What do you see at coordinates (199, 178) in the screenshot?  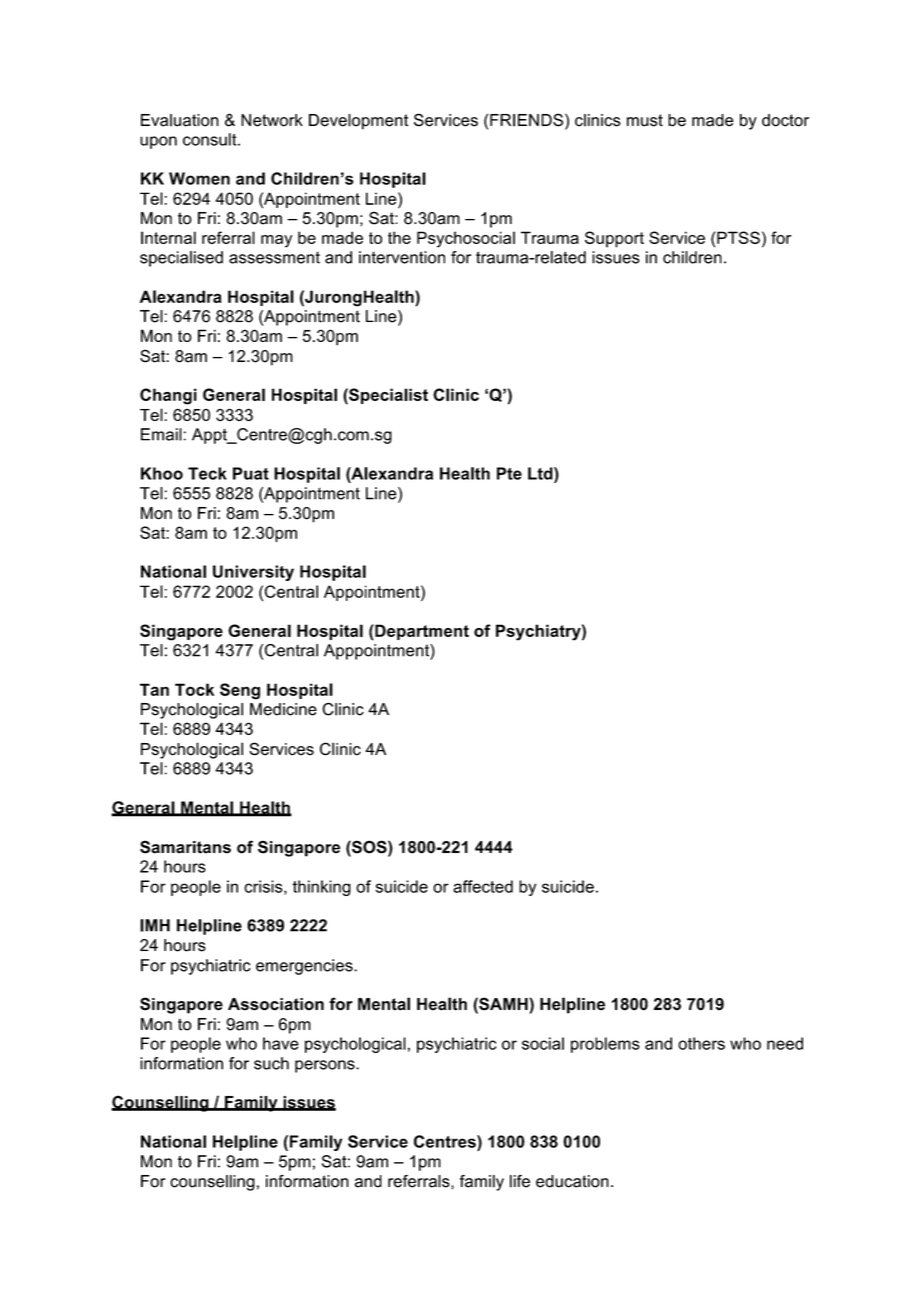 I see `Women` at bounding box center [199, 178].
